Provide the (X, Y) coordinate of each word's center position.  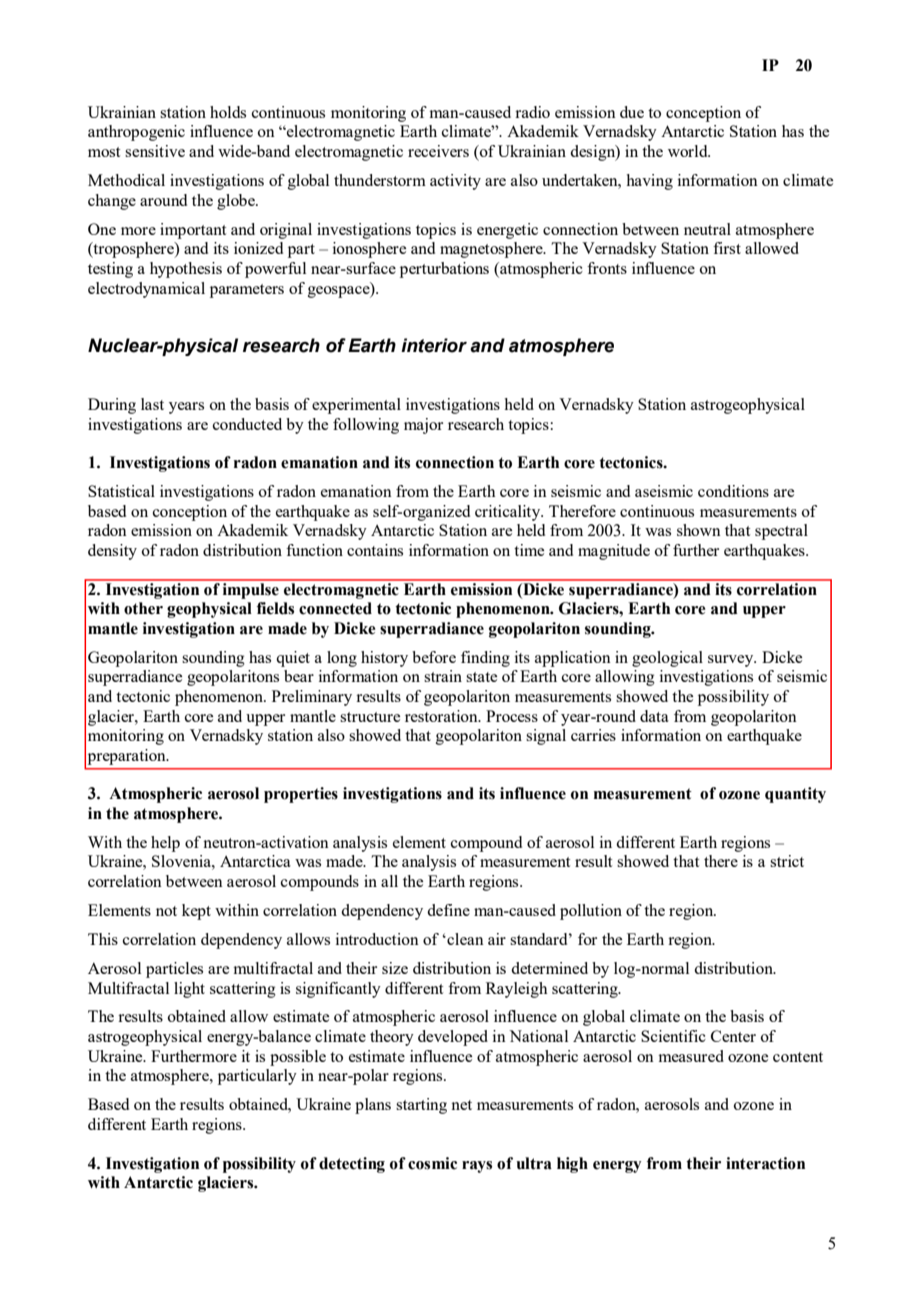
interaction (765, 1163)
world (689, 151)
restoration (442, 716)
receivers (438, 151)
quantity (795, 795)
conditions (733, 491)
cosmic (432, 1163)
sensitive (155, 151)
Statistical (121, 491)
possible (298, 1058)
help (165, 844)
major (423, 426)
